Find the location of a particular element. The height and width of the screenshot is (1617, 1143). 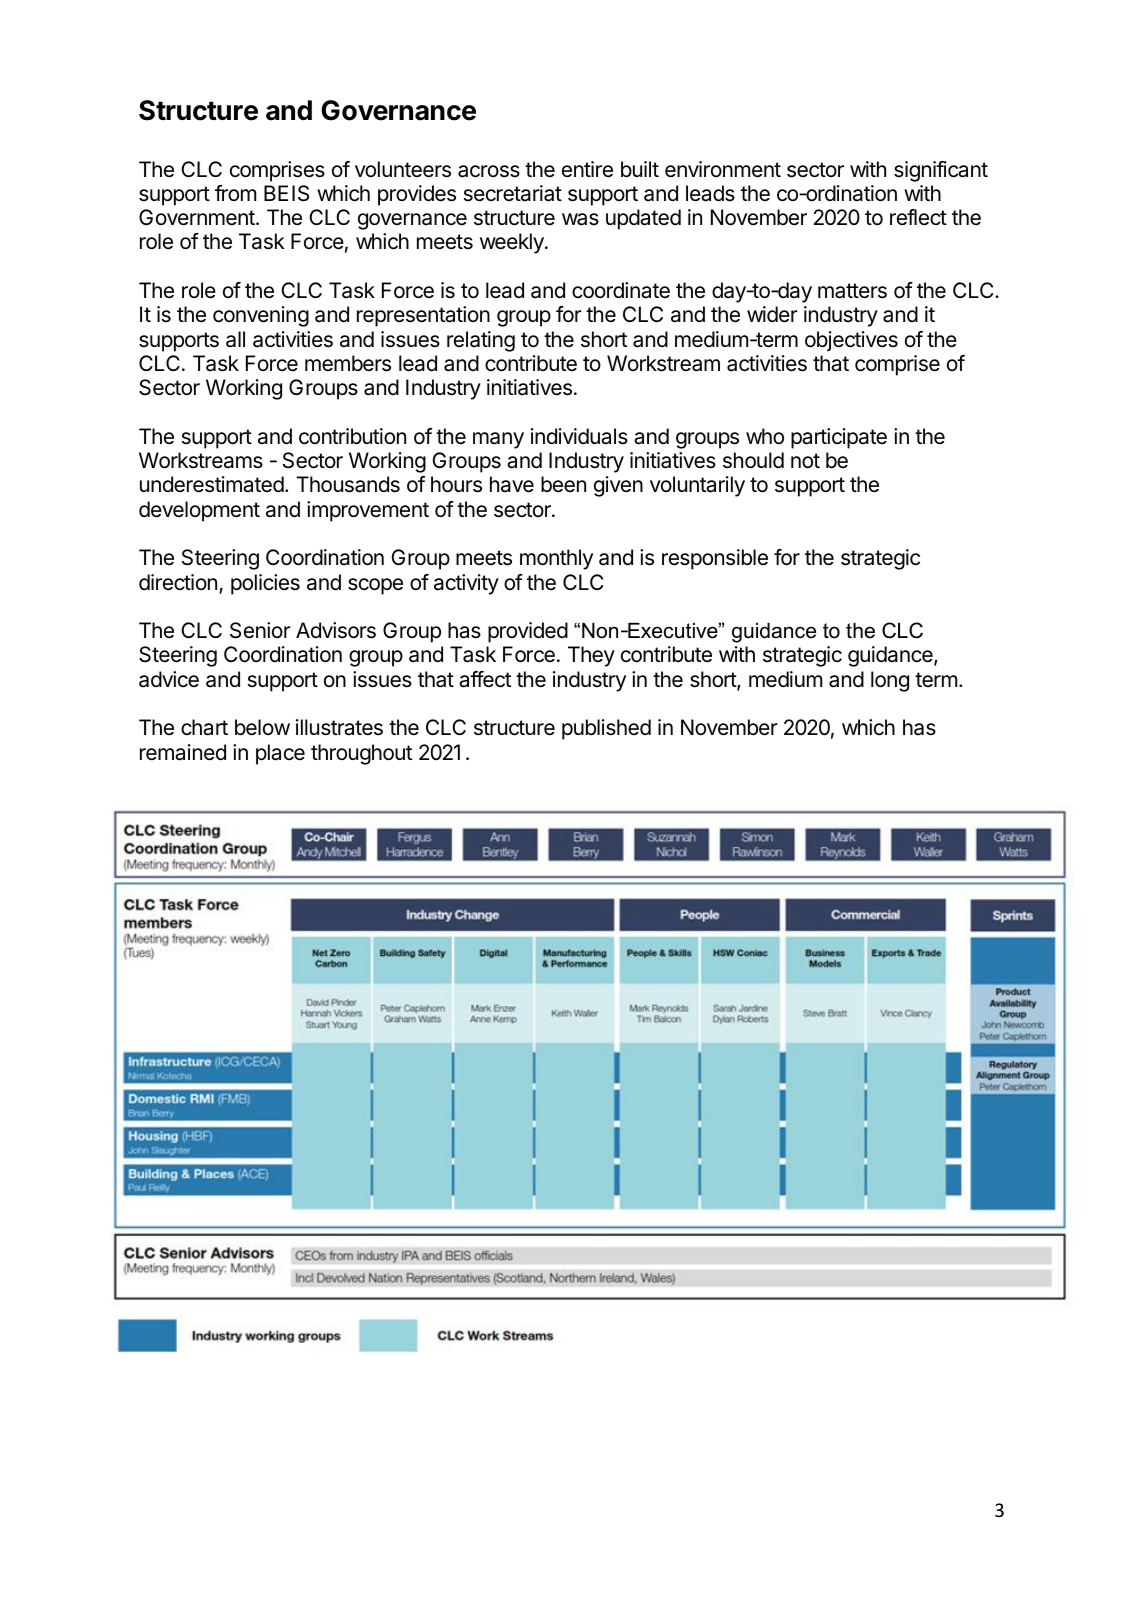

been is located at coordinates (563, 484).
